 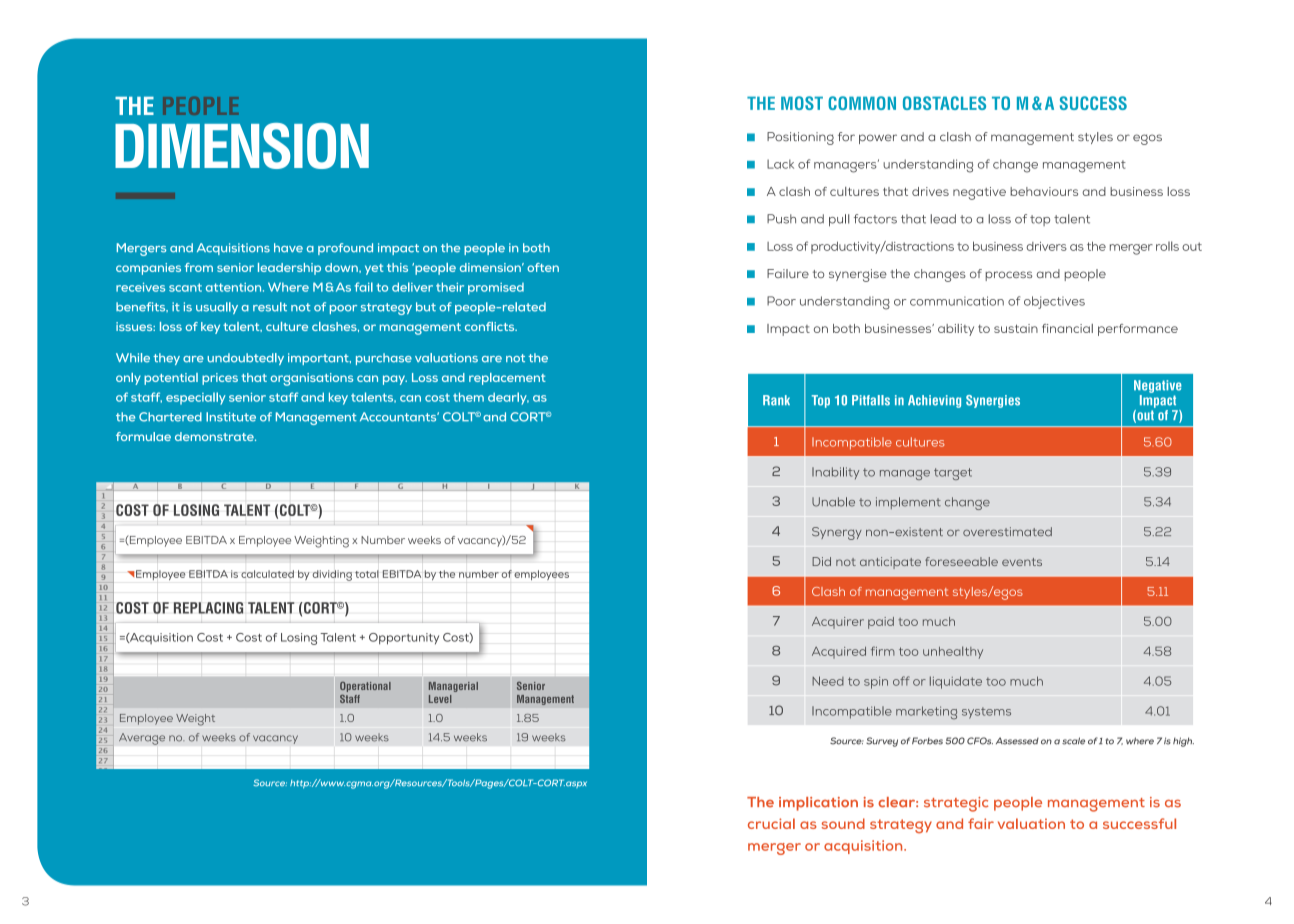 I want to click on Need, so click(x=828, y=681).
